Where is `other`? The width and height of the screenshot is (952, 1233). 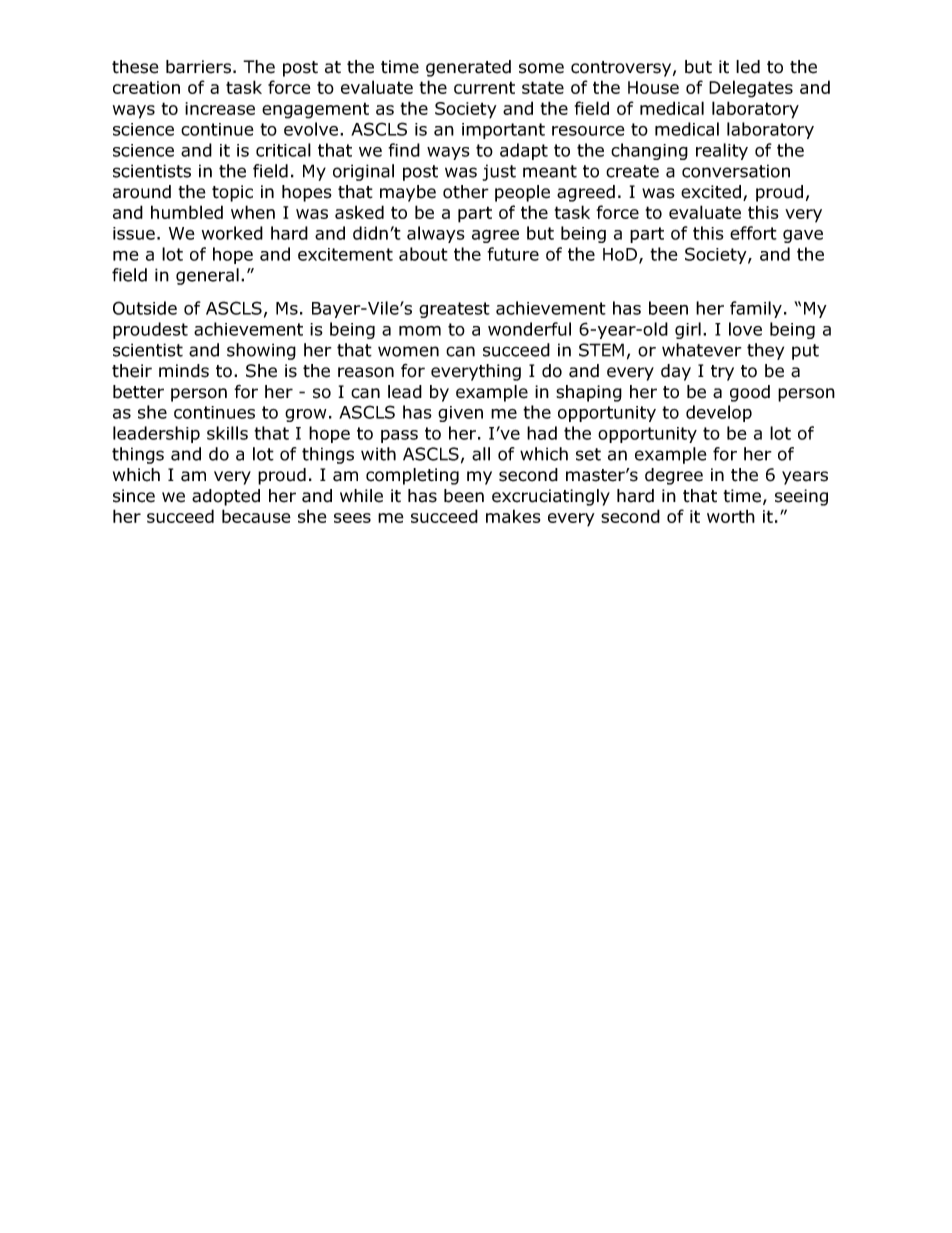
other is located at coordinates (466, 192).
